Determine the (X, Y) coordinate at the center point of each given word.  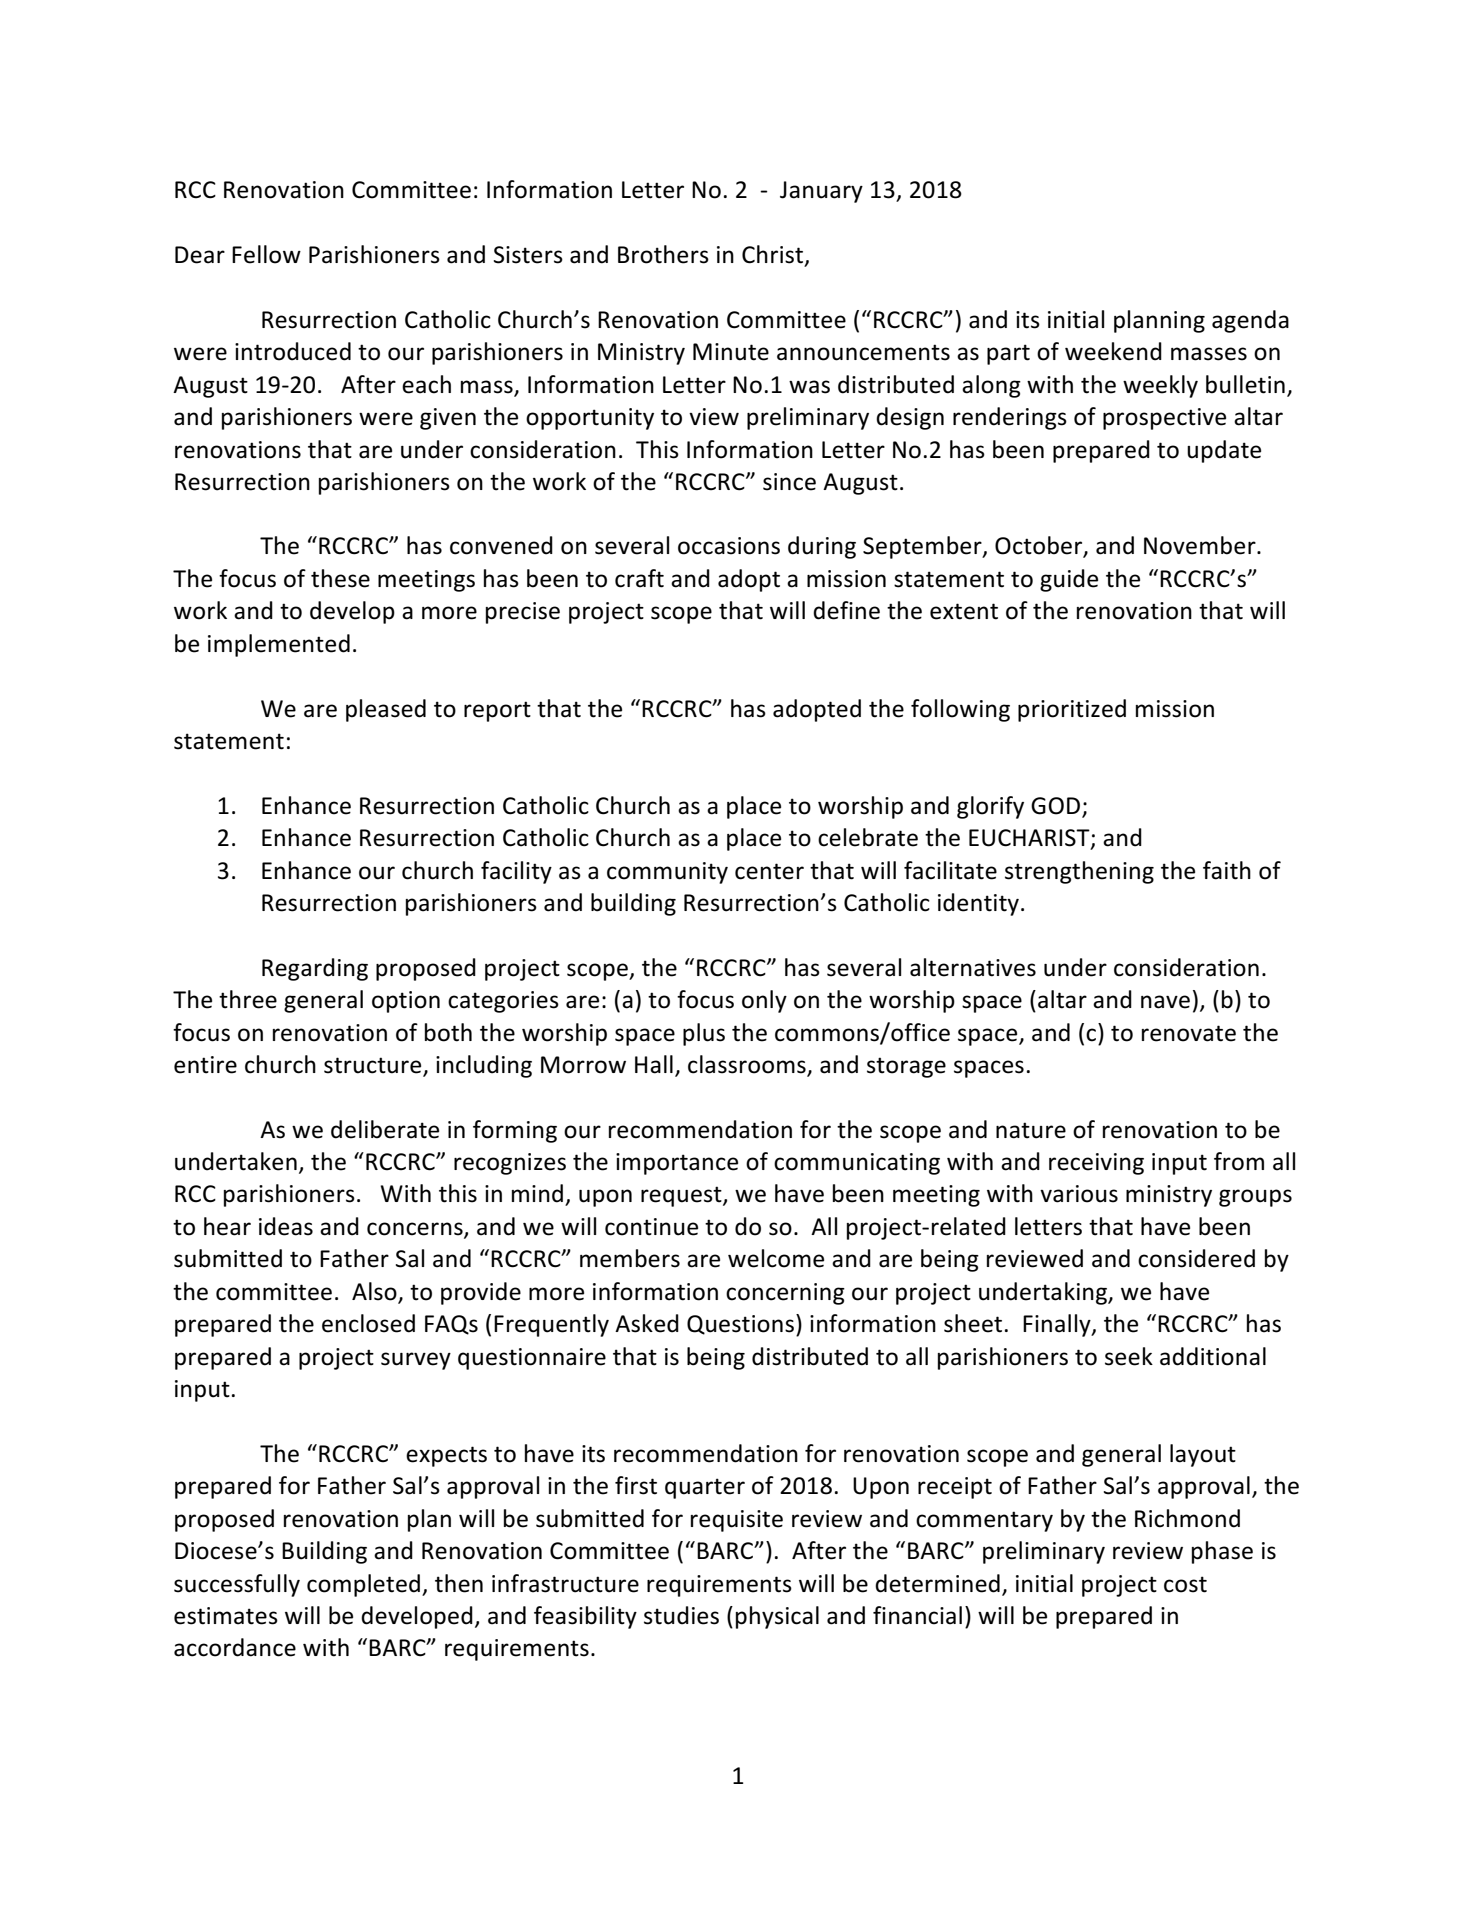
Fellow (266, 254)
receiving (1096, 1164)
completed (363, 1585)
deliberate (385, 1129)
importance (677, 1164)
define (846, 610)
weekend (1113, 351)
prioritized (1072, 710)
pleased (386, 710)
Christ (774, 255)
